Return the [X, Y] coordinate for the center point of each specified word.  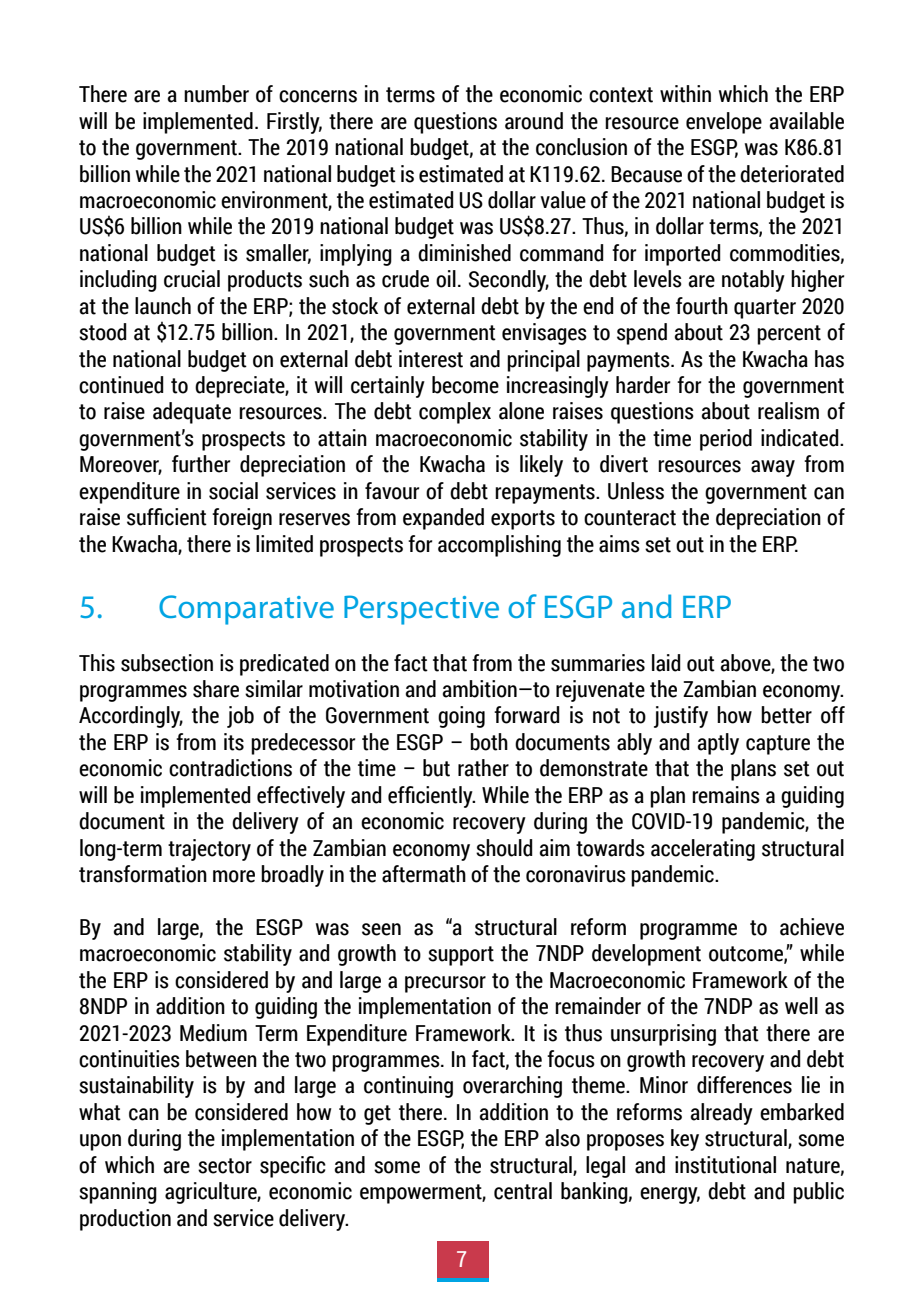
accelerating [703, 850]
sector [225, 1166]
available [807, 121]
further [201, 464]
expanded [443, 519]
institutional [725, 1165]
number [216, 94]
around [534, 121]
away [773, 468]
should [504, 848]
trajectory [209, 850]
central [523, 1191]
